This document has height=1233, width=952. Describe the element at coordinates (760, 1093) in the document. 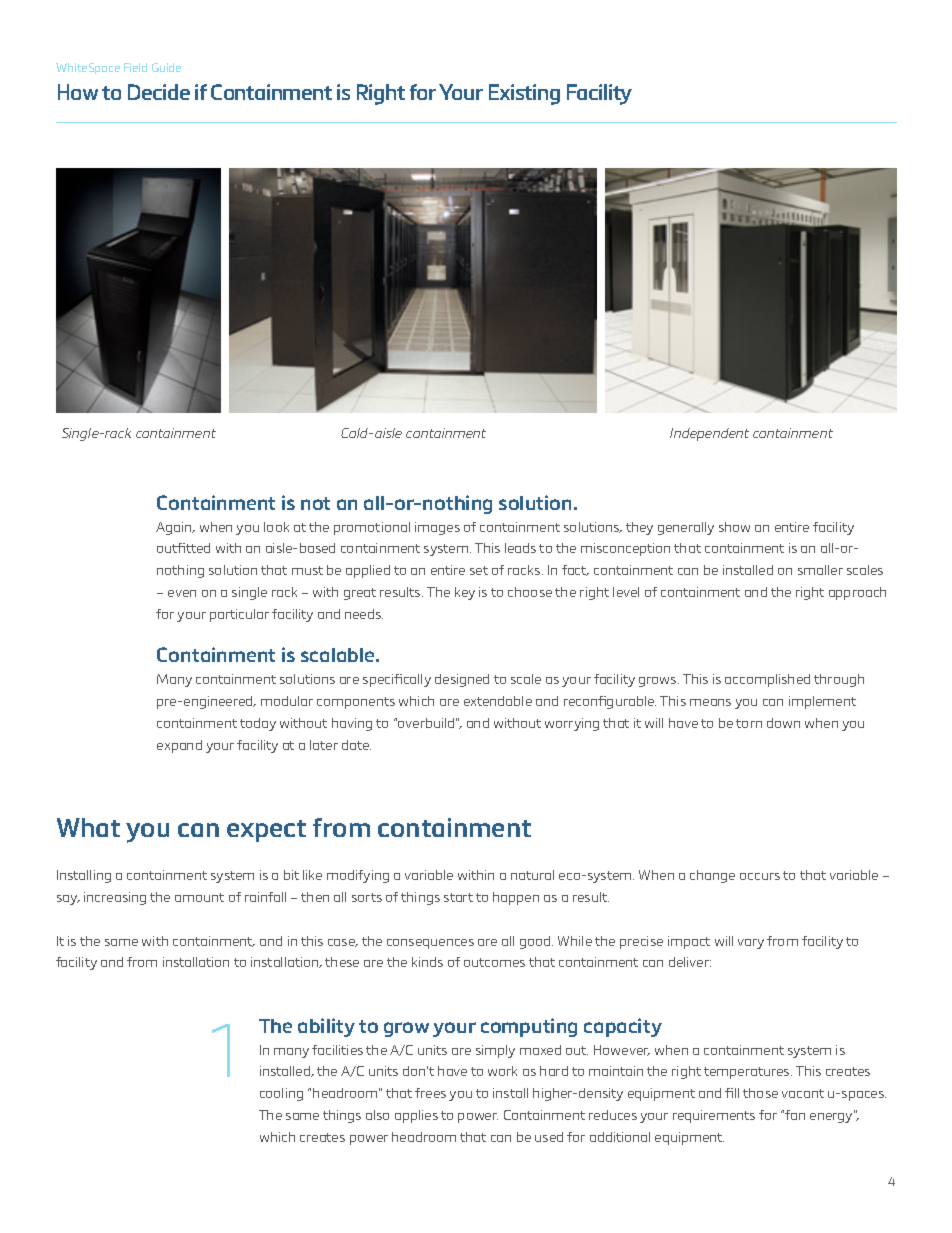

I see `those` at that location.
